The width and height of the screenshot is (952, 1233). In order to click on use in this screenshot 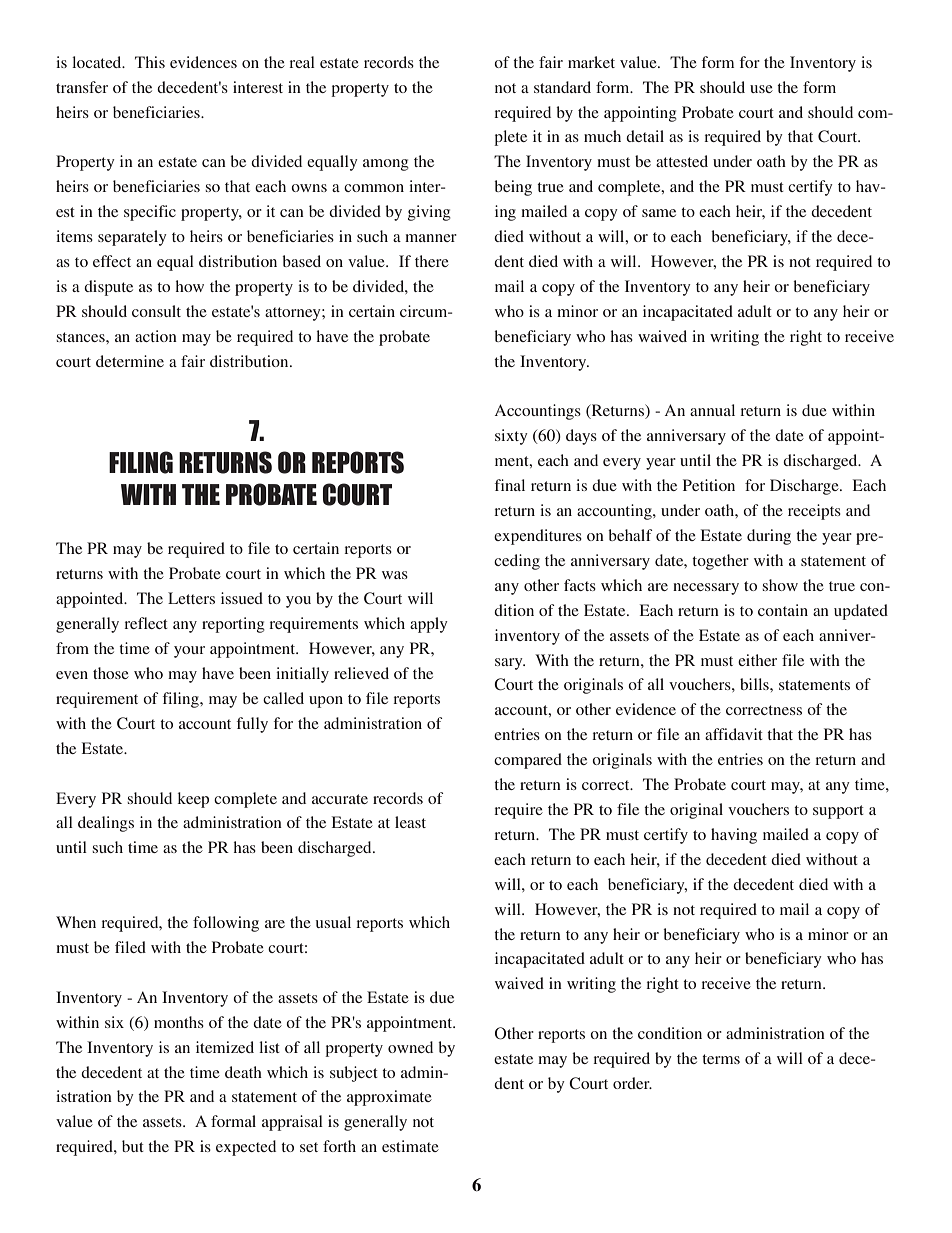, I will do `click(761, 89)`.
